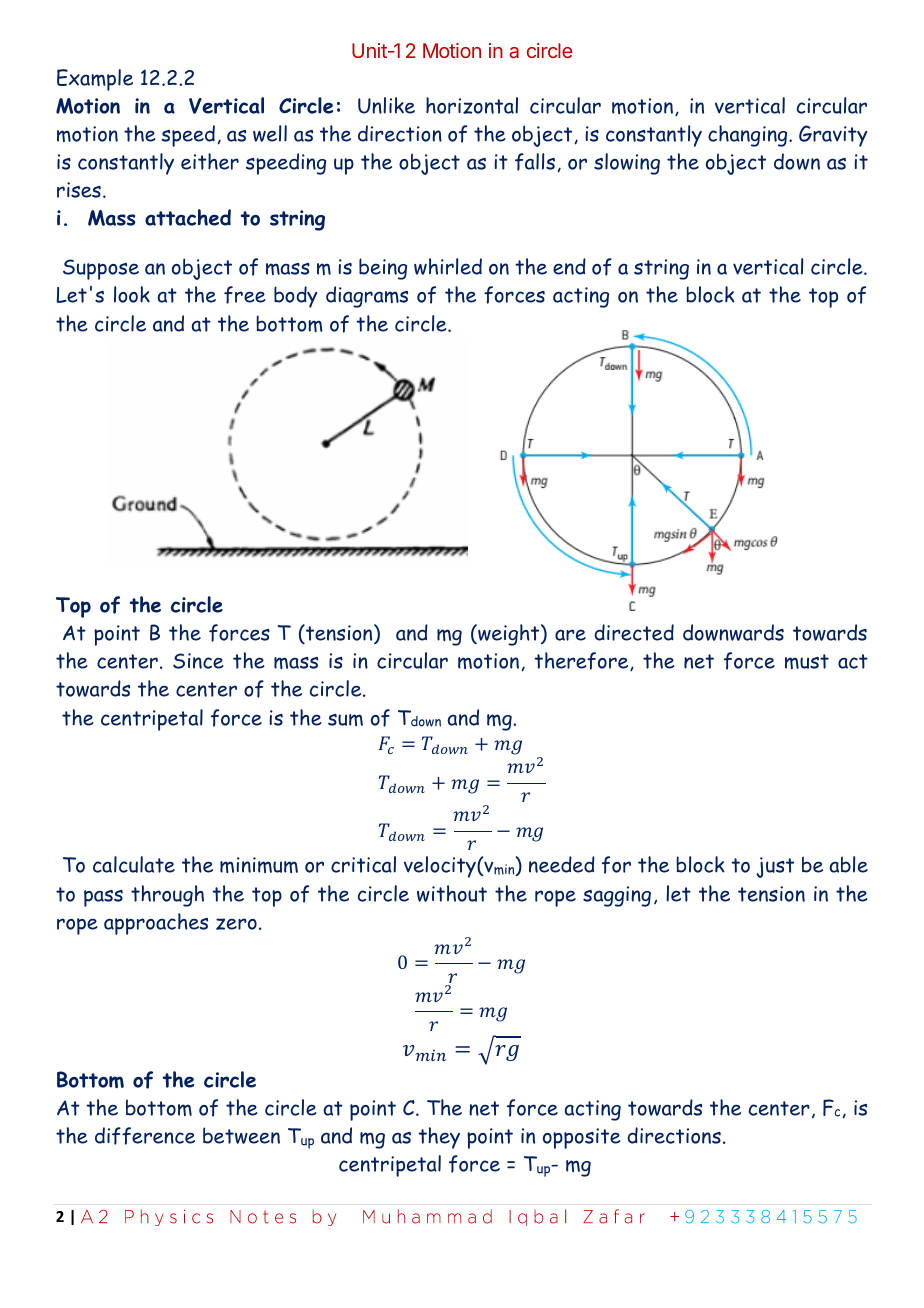 The height and width of the document is (1308, 924). What do you see at coordinates (509, 635) in the document?
I see `weight` at bounding box center [509, 635].
